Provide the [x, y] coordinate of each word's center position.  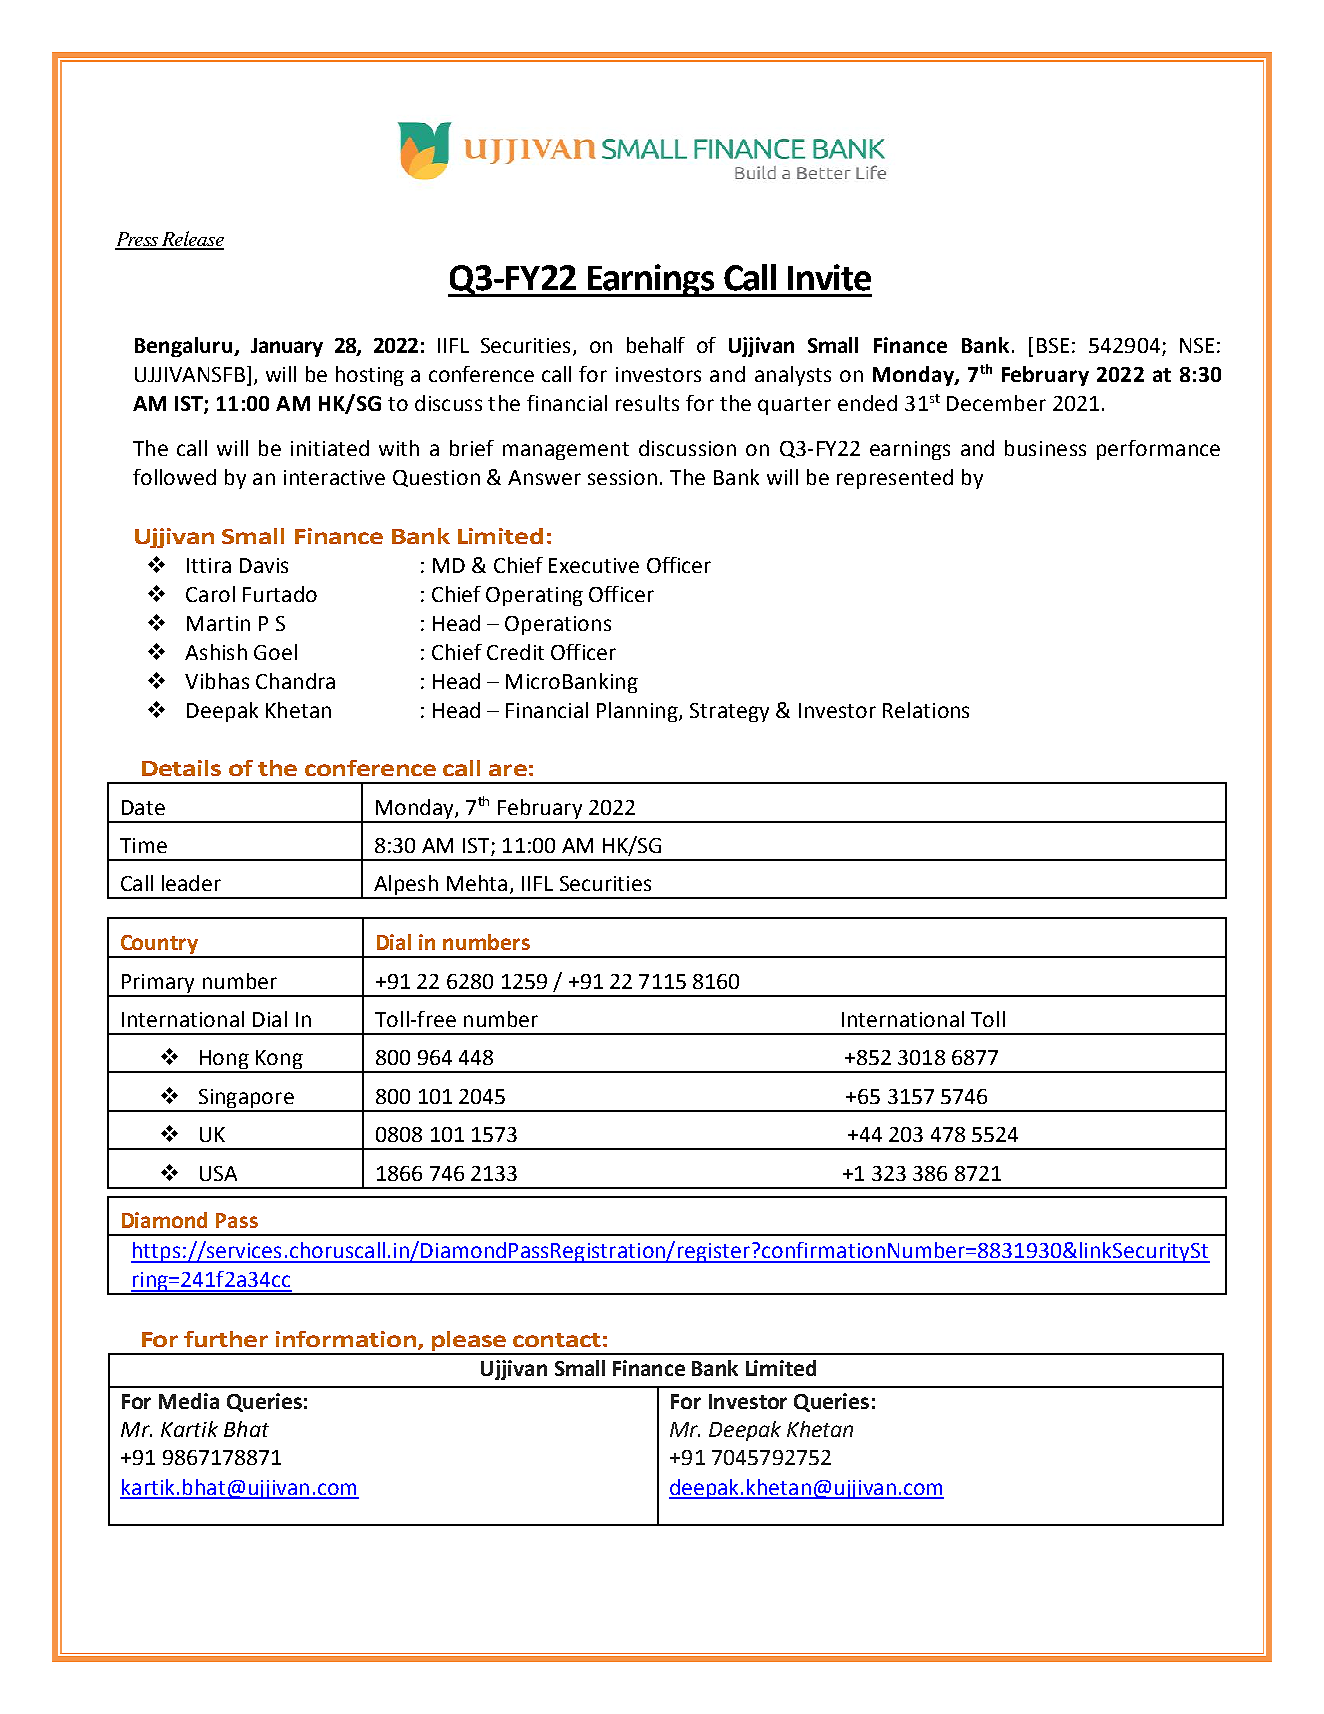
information [346, 1339]
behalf [656, 345]
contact [557, 1340]
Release [192, 240]
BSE [1053, 345]
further [226, 1339]
